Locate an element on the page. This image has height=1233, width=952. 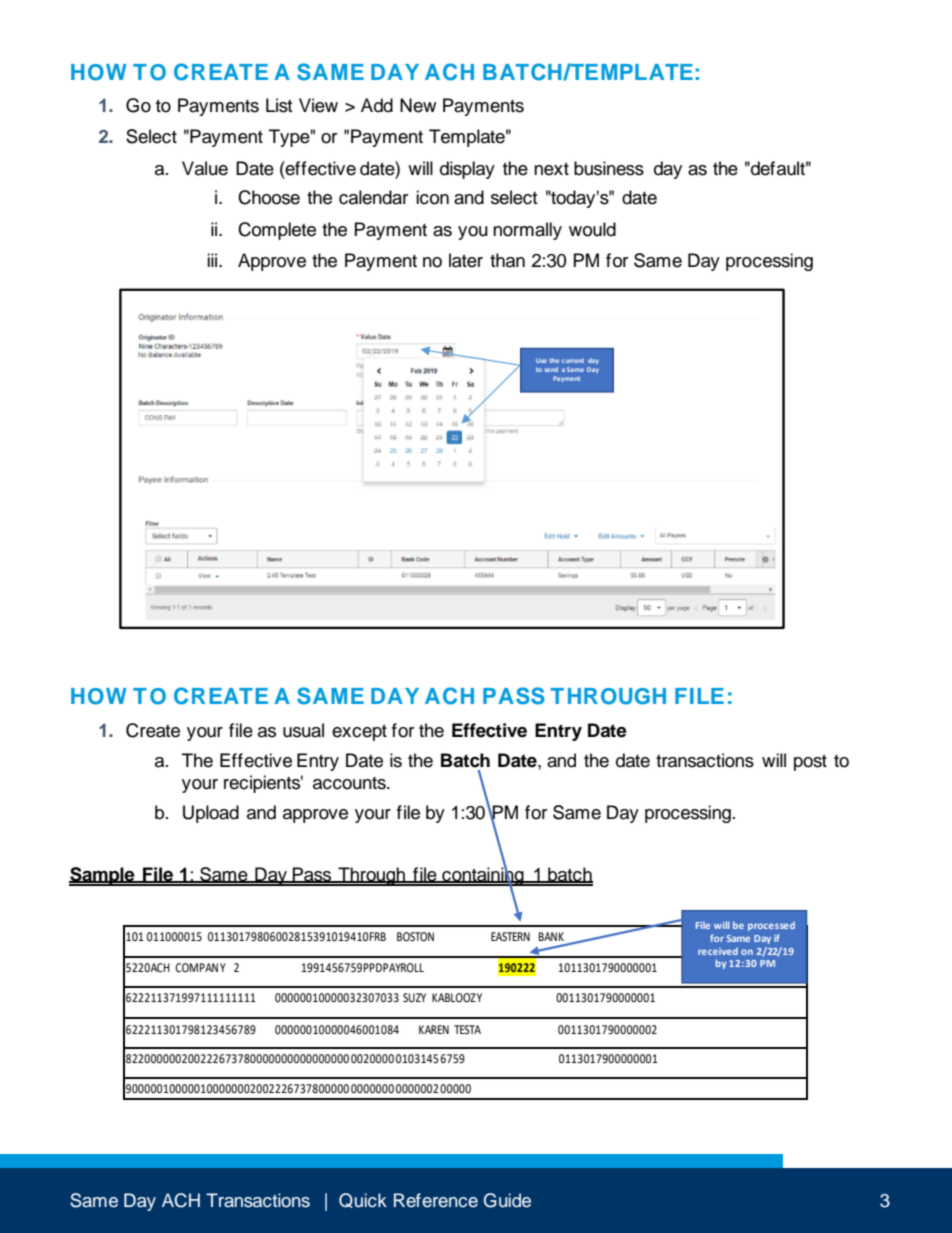
EASTERN is located at coordinates (510, 936).
